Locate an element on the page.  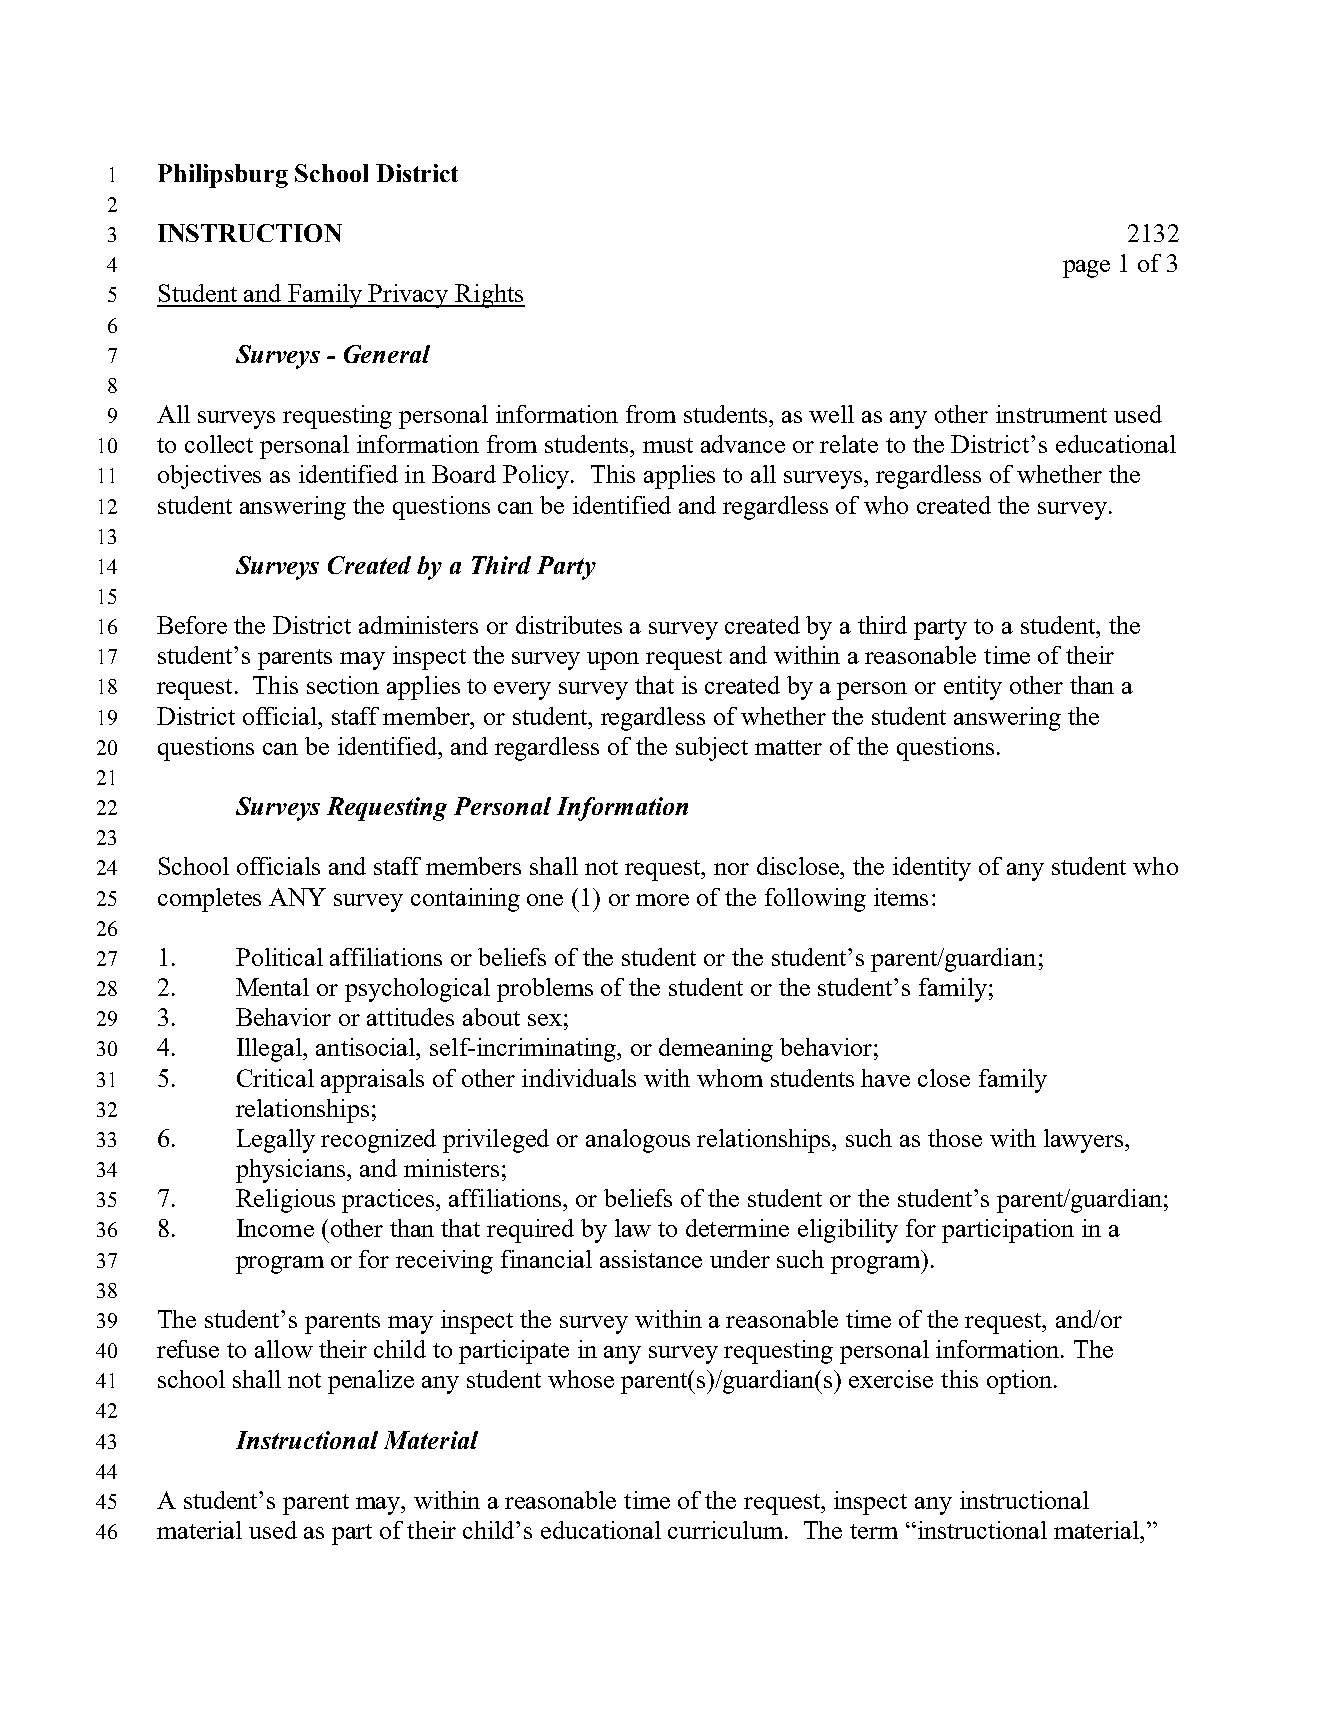
curriculum is located at coordinates (727, 1530).
